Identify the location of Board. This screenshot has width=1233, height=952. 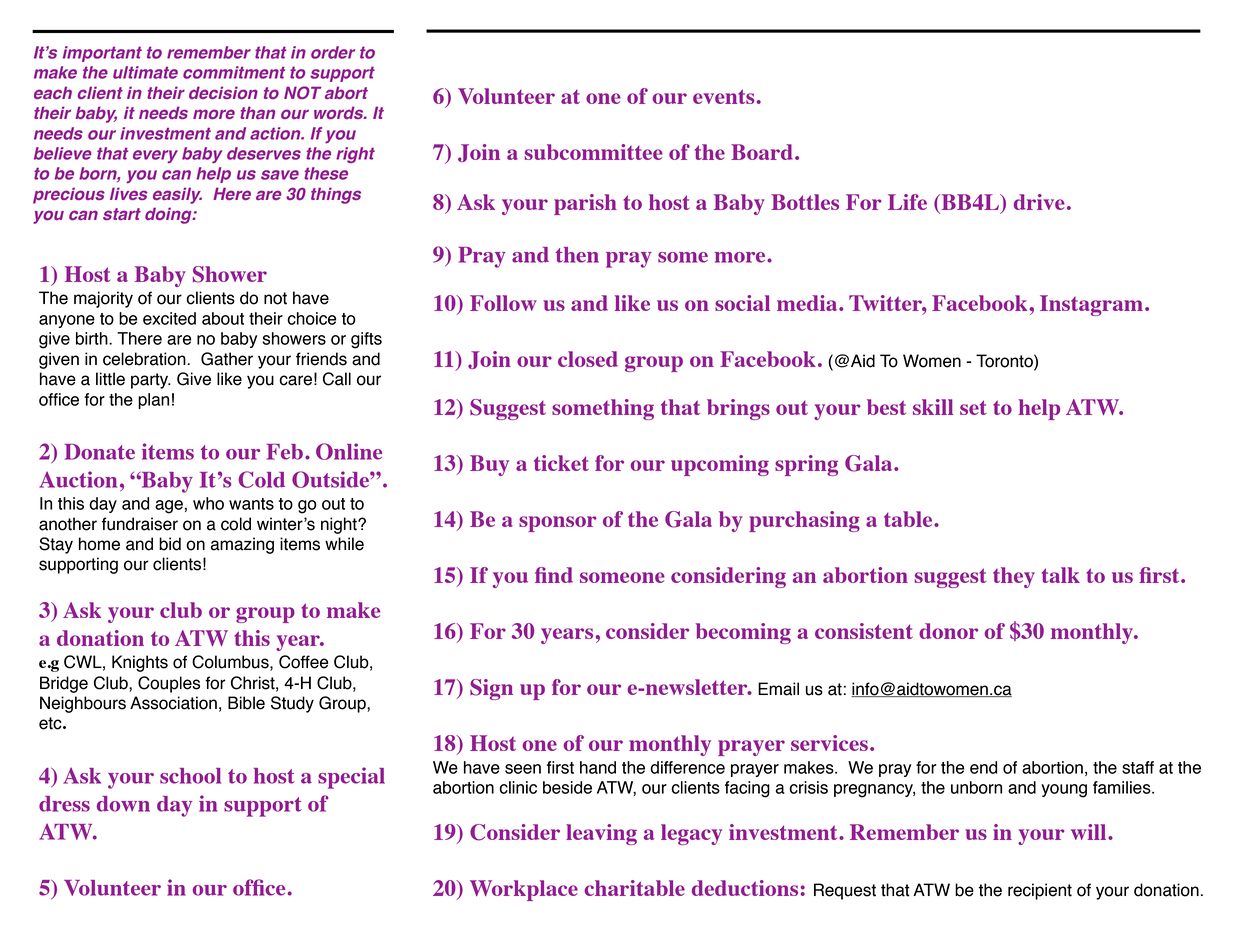
(762, 152).
